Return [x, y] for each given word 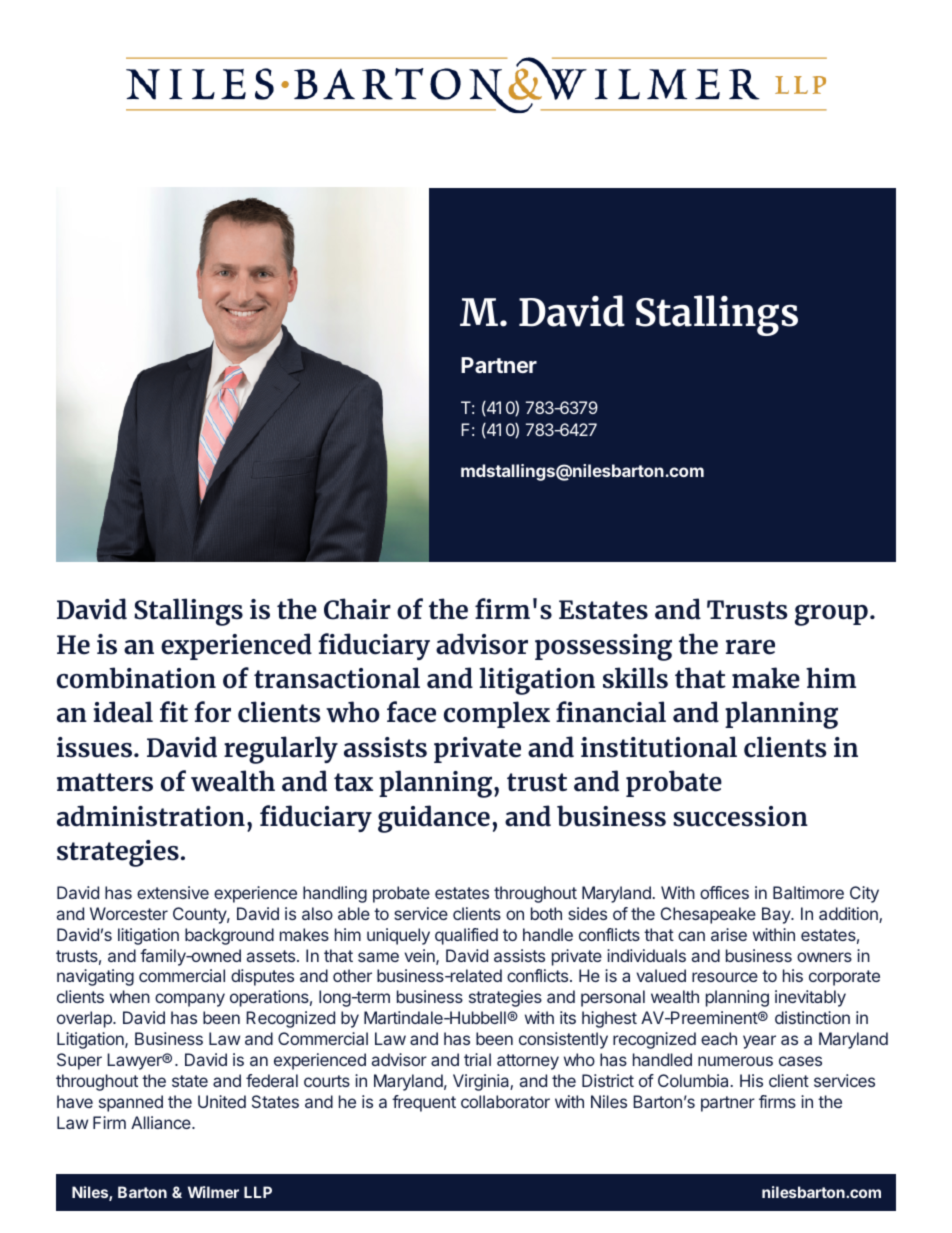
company [190, 1000]
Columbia [693, 1080]
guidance [434, 819]
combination [136, 678]
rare [750, 647]
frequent [424, 1103]
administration [151, 816]
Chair [357, 609]
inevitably [810, 998]
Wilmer [213, 1192]
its [568, 1017]
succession [740, 816]
